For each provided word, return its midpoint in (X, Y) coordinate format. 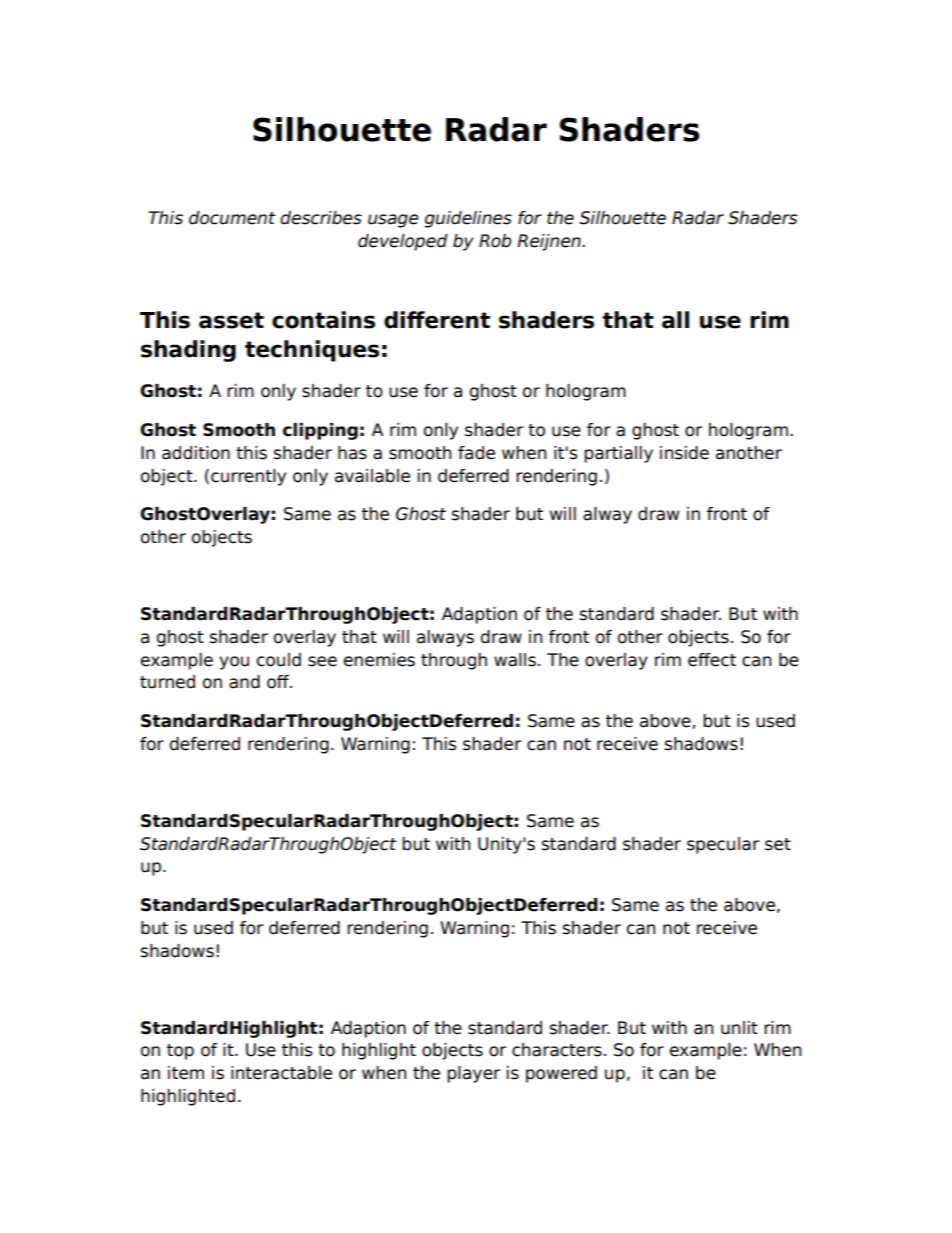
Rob (495, 241)
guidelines (468, 219)
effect (712, 660)
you (234, 663)
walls (515, 660)
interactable (281, 1073)
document (232, 218)
